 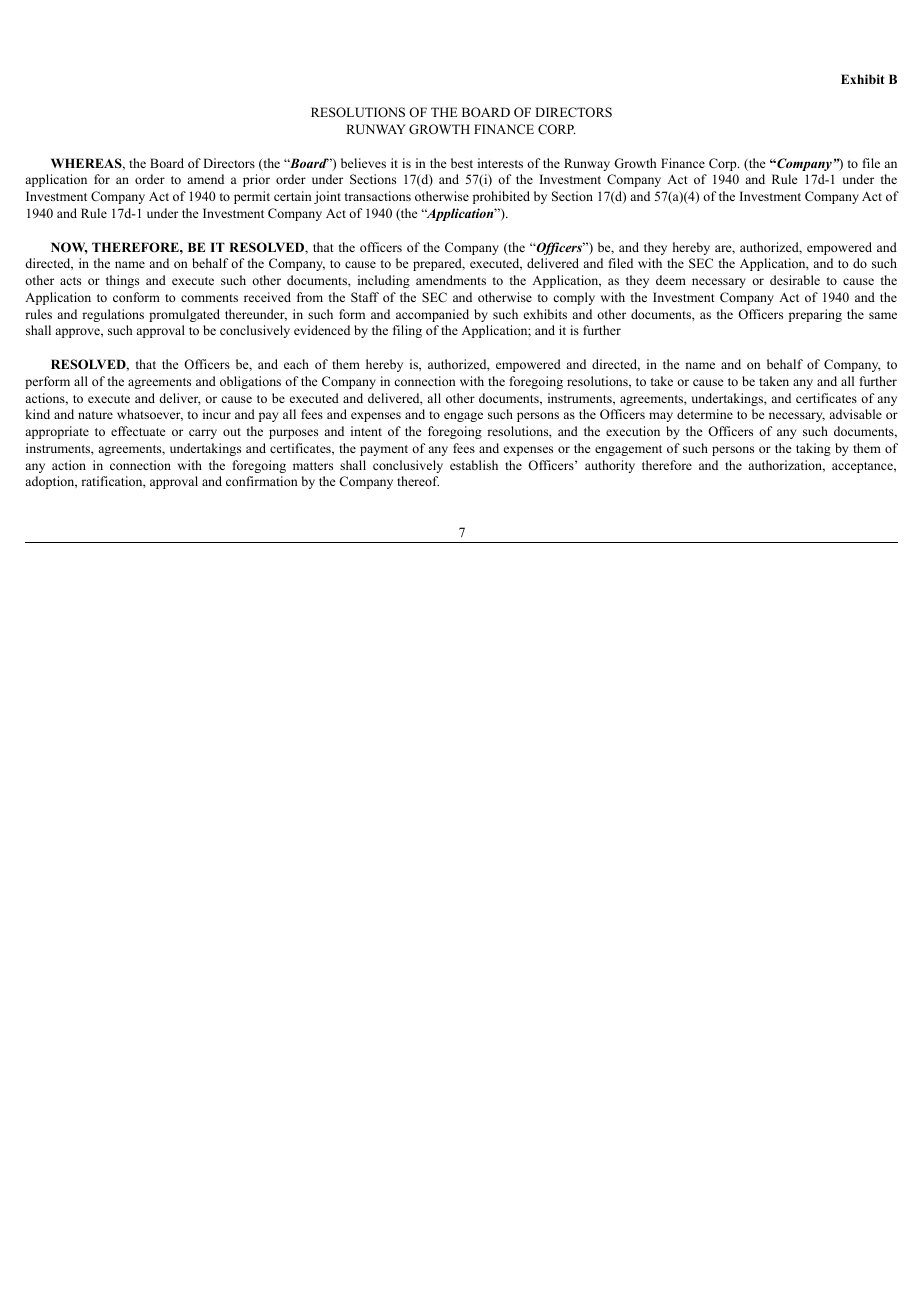 I want to click on advisable, so click(x=855, y=414).
